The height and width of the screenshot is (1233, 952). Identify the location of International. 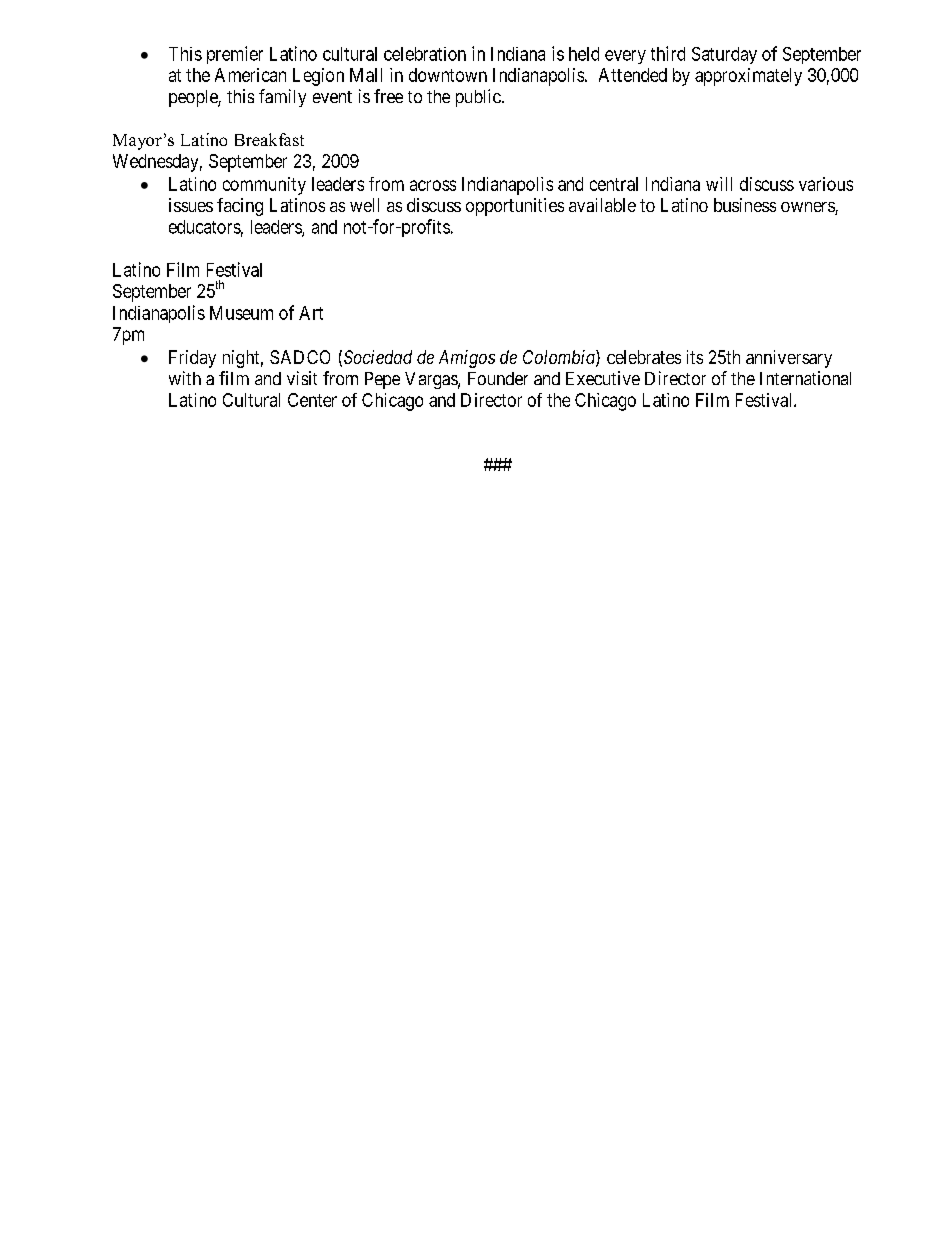
(805, 378).
